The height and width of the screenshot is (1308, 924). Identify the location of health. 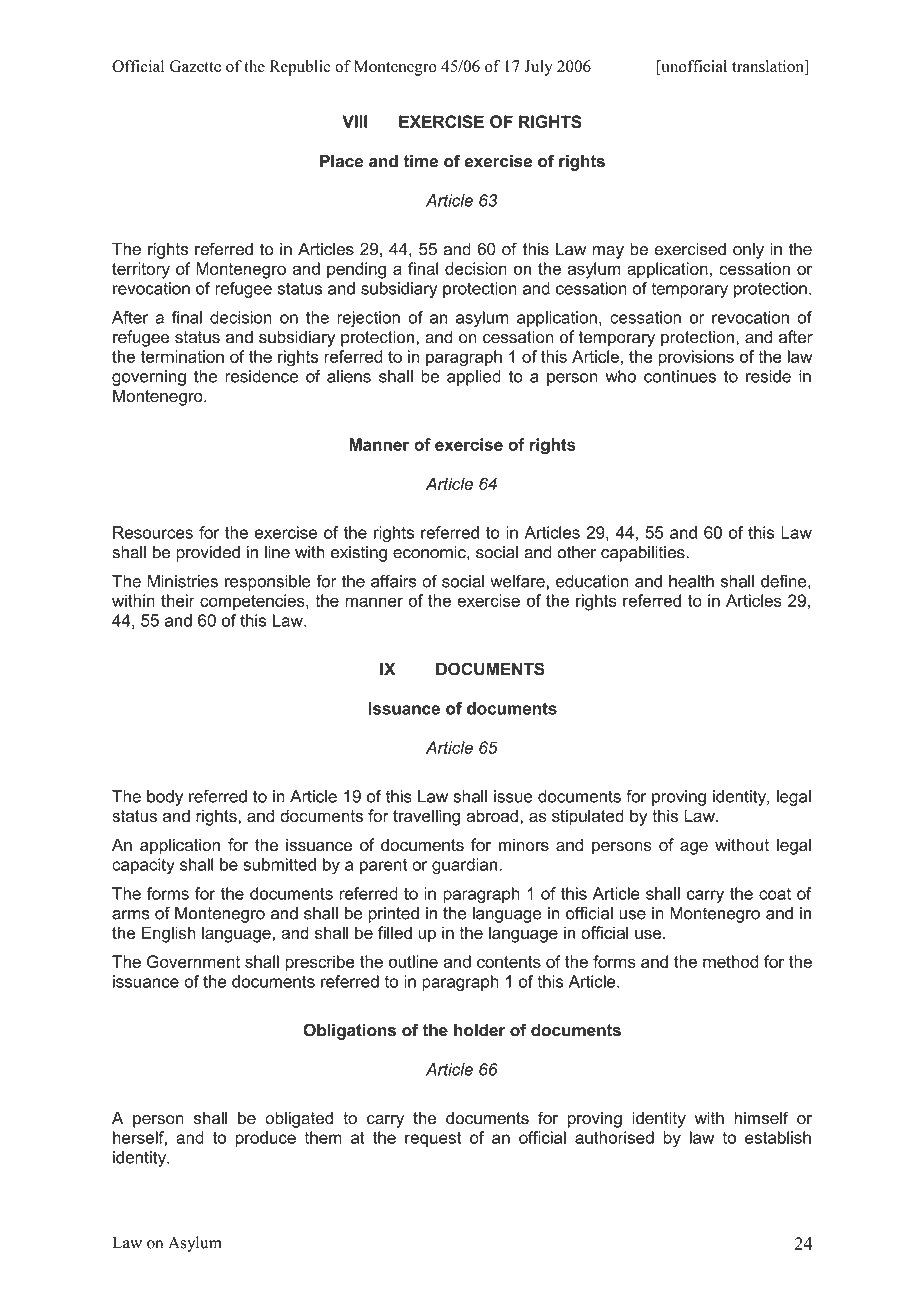
(691, 581).
